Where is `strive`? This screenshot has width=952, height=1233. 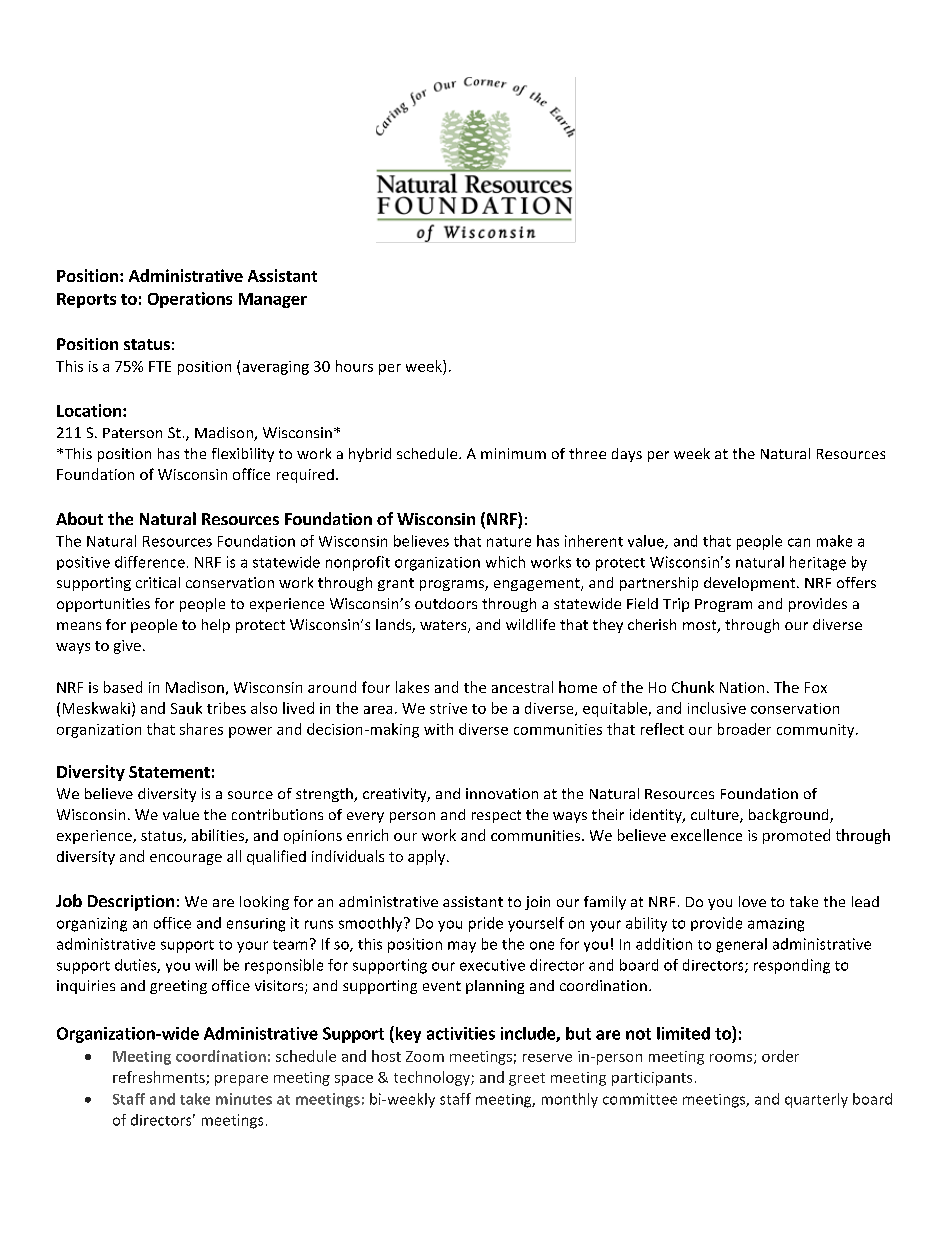
strive is located at coordinates (448, 708).
